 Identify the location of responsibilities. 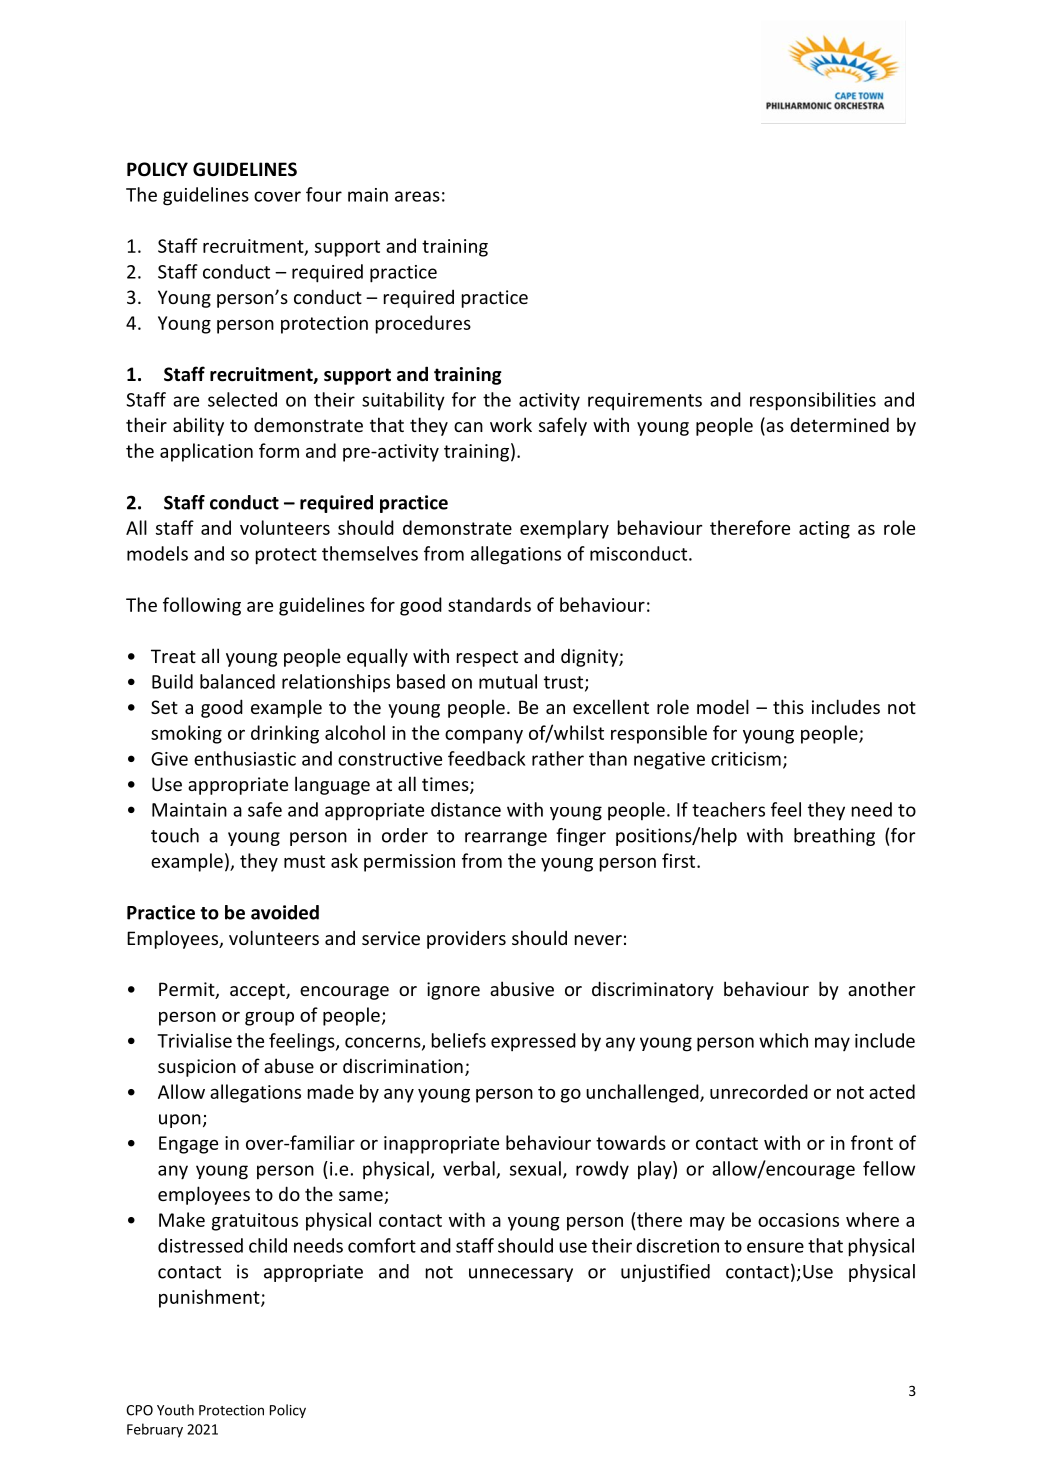
(813, 401).
